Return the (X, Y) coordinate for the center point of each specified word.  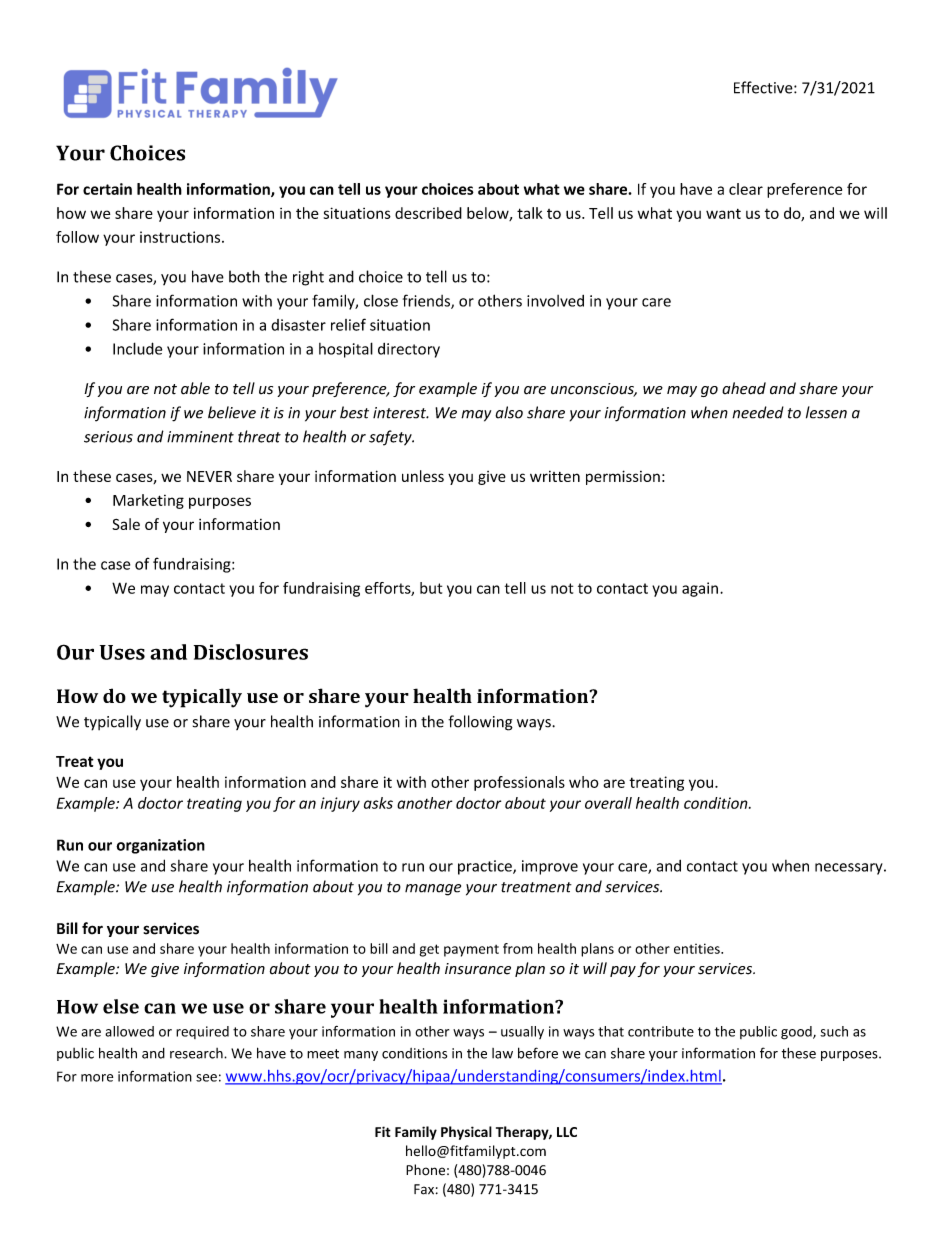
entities (698, 948)
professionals (519, 783)
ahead (744, 388)
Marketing (148, 501)
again (700, 589)
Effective (764, 87)
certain (107, 189)
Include (137, 348)
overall (608, 803)
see (206, 1078)
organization (160, 846)
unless (423, 476)
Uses (122, 652)
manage (433, 890)
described (428, 213)
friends (427, 301)
